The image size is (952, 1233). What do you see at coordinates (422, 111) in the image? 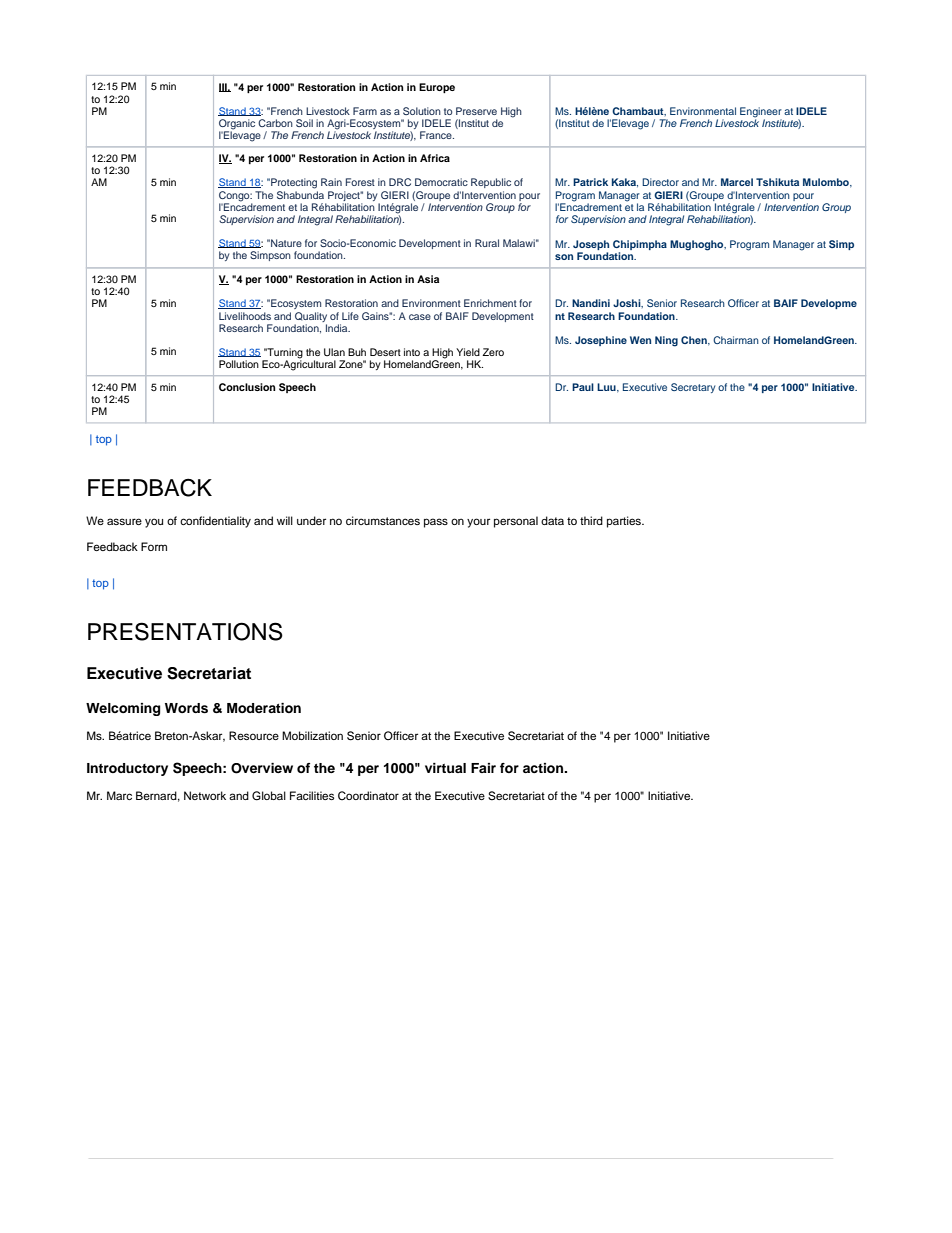
I see `Solution` at bounding box center [422, 111].
